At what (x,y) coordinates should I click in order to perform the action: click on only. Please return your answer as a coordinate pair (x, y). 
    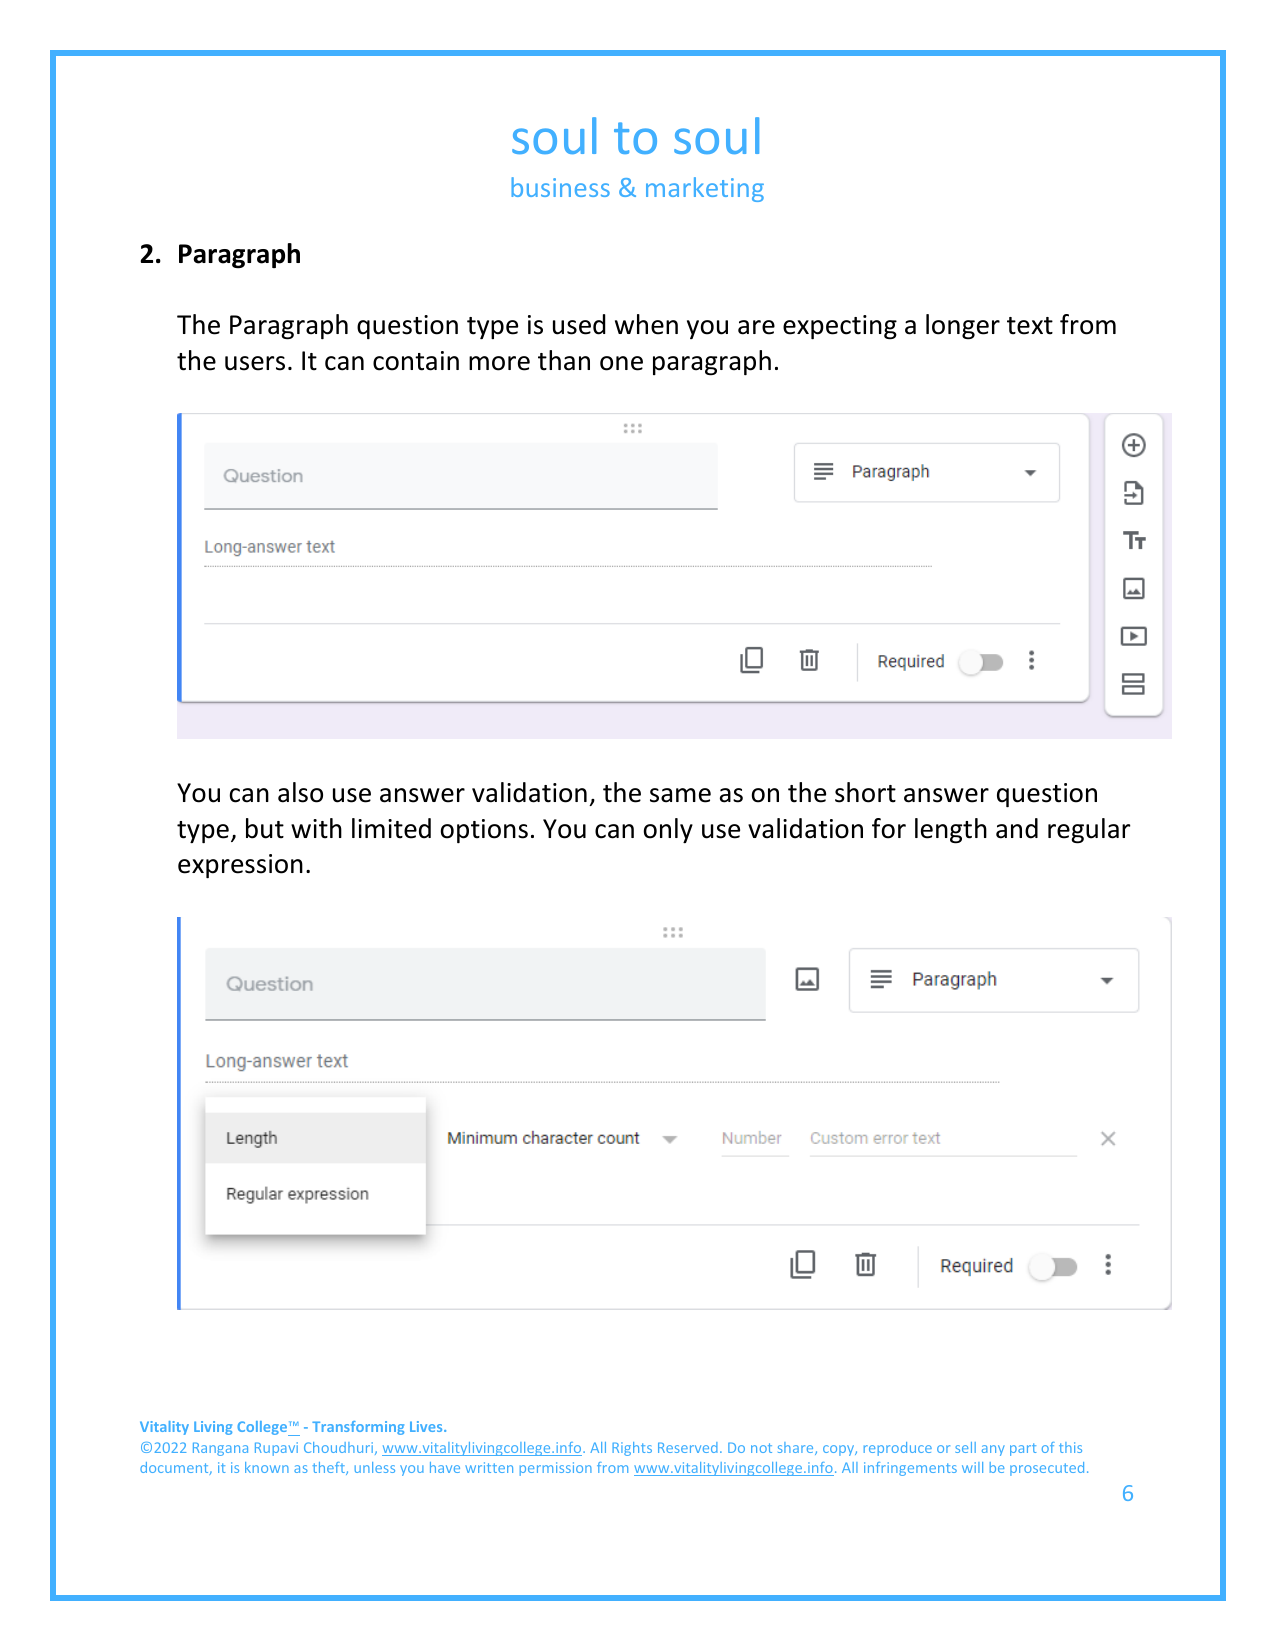
    Looking at the image, I should click on (668, 830).
